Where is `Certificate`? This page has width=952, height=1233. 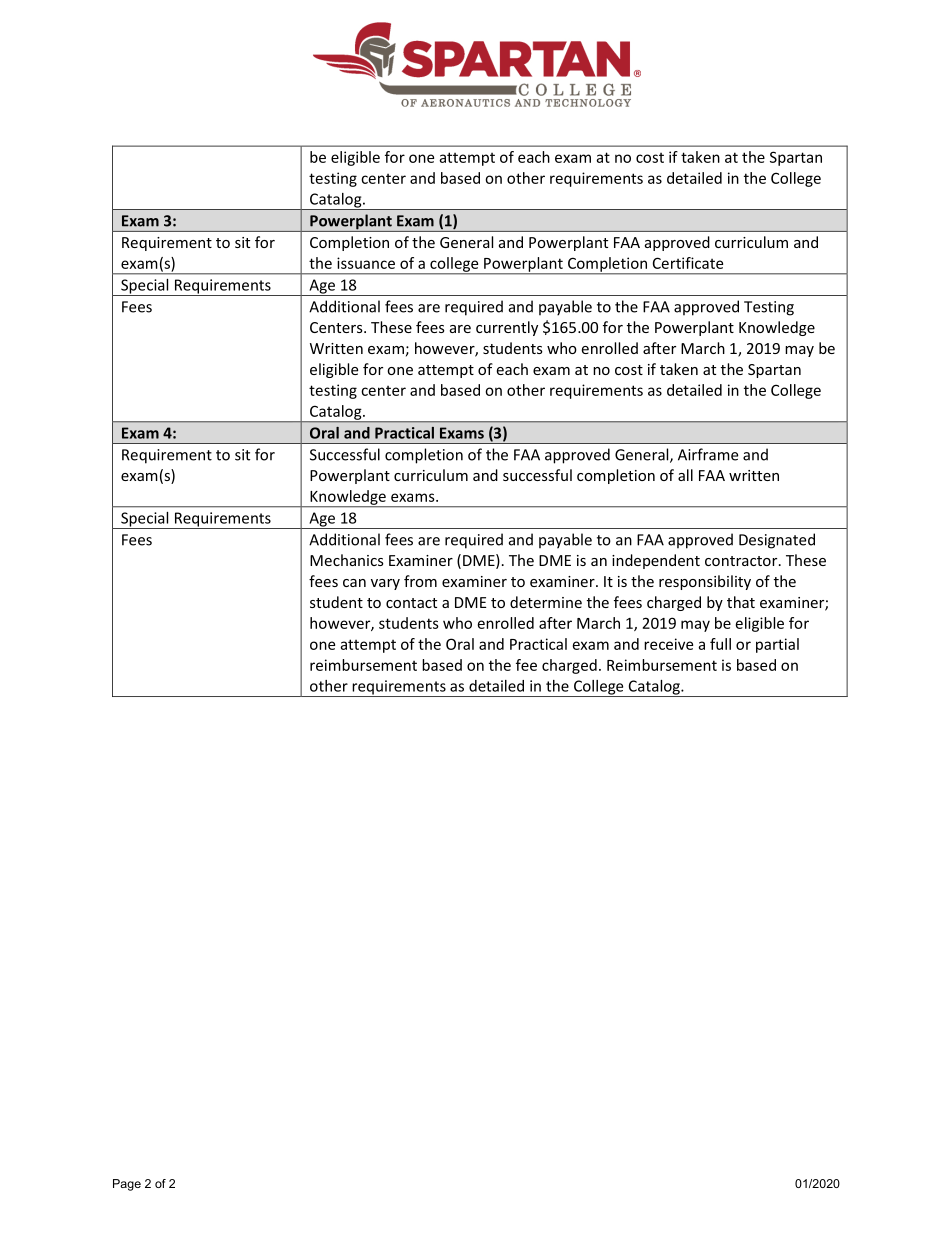 Certificate is located at coordinates (688, 263).
